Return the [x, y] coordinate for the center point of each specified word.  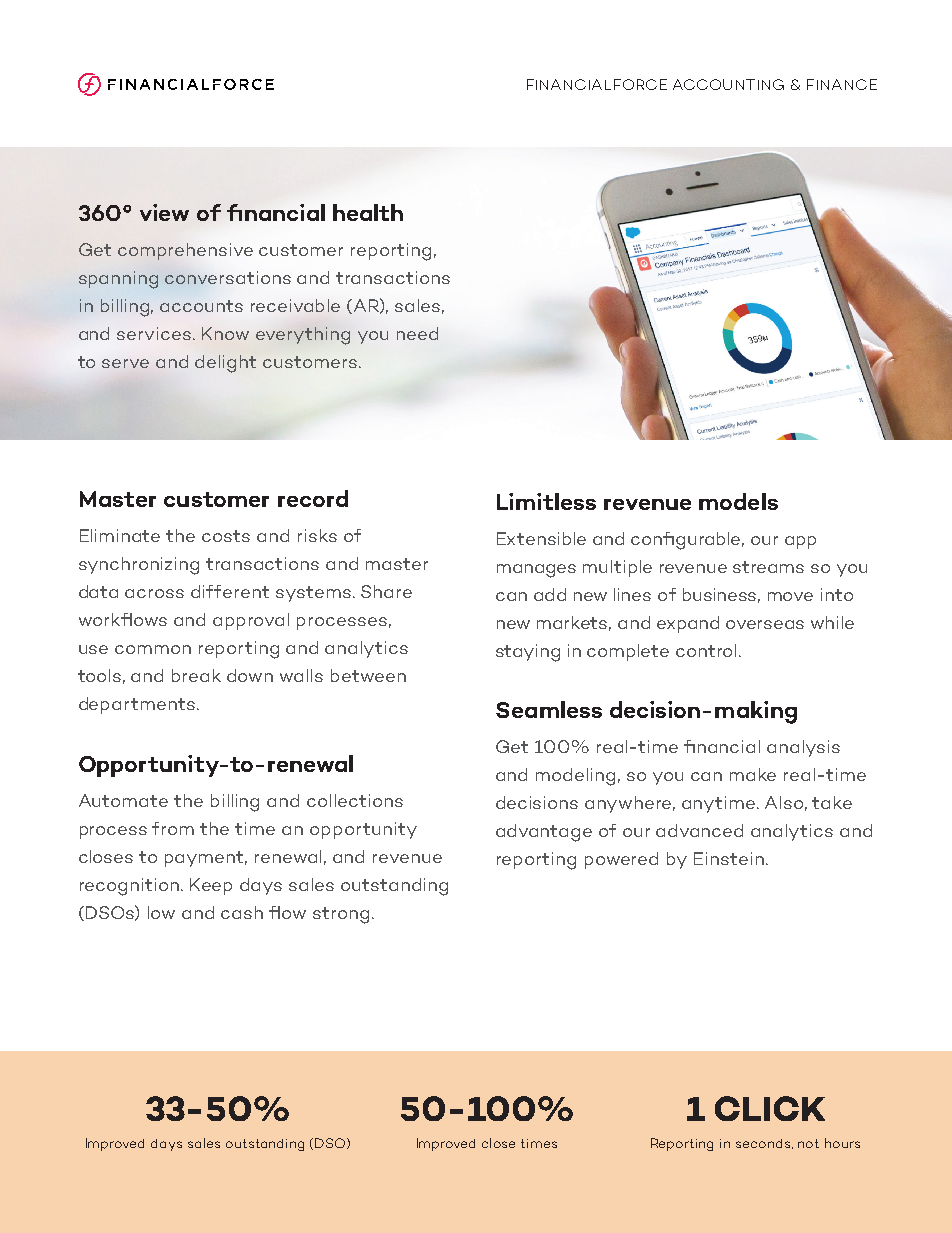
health [368, 212]
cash [242, 912]
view [164, 212]
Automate [123, 800]
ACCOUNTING [728, 84]
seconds [764, 1144]
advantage [544, 833]
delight [225, 364]
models [738, 501]
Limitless [546, 501]
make [753, 774]
